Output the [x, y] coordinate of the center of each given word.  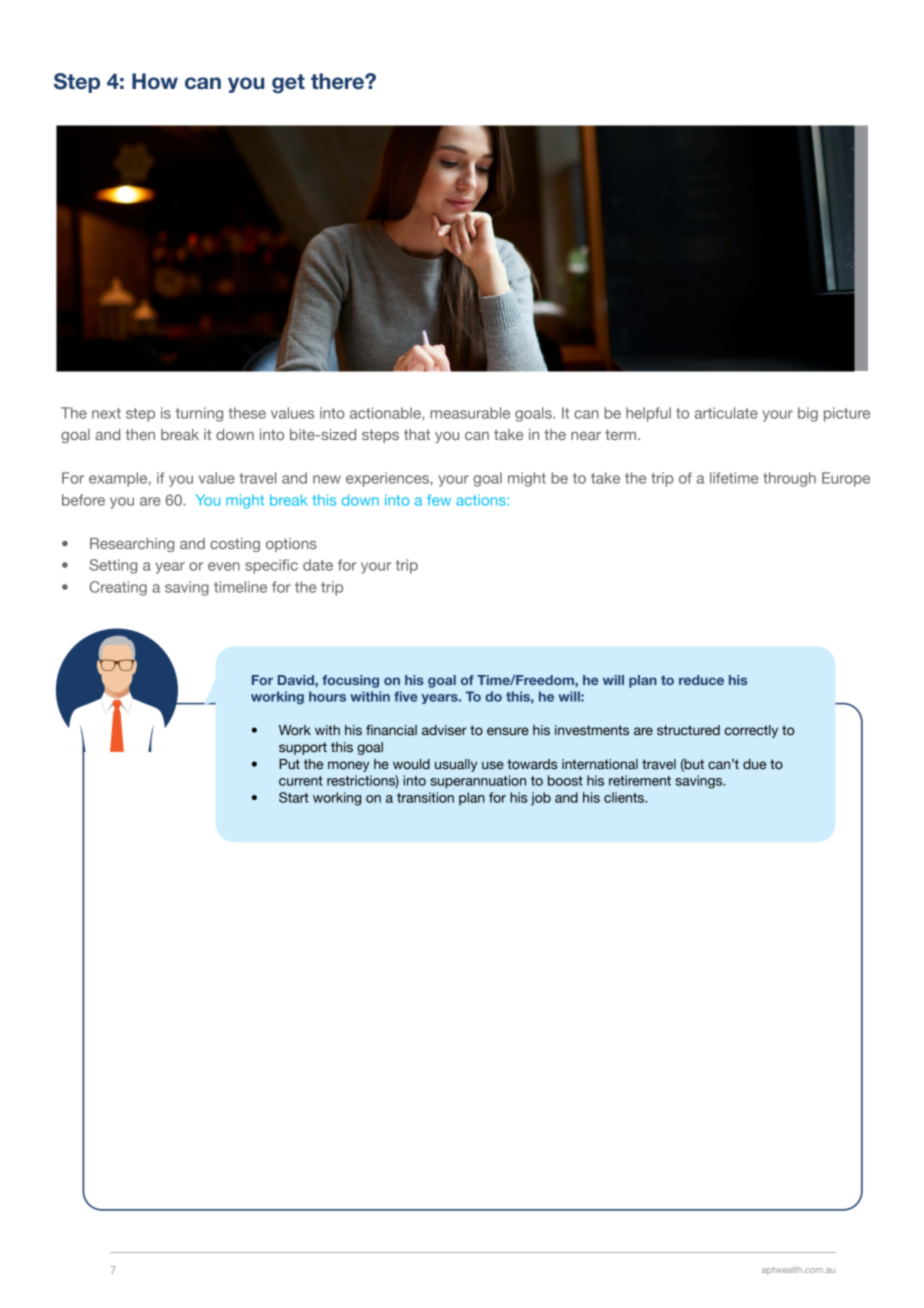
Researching [132, 545]
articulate [726, 413]
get [288, 84]
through [789, 479]
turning [199, 414]
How [155, 81]
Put [289, 764]
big [808, 414]
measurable [470, 413]
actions [482, 500]
